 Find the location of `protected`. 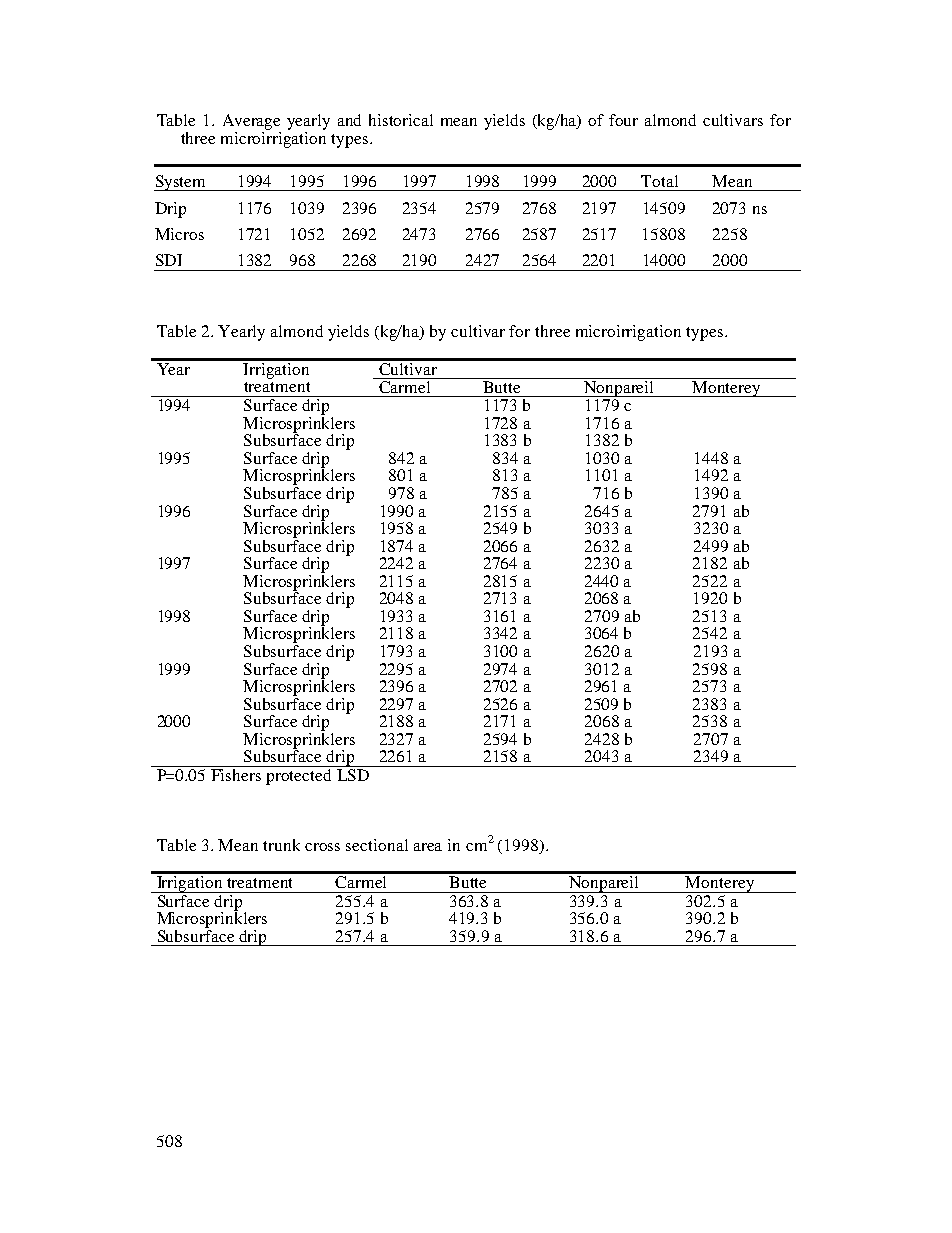

protected is located at coordinates (300, 775).
